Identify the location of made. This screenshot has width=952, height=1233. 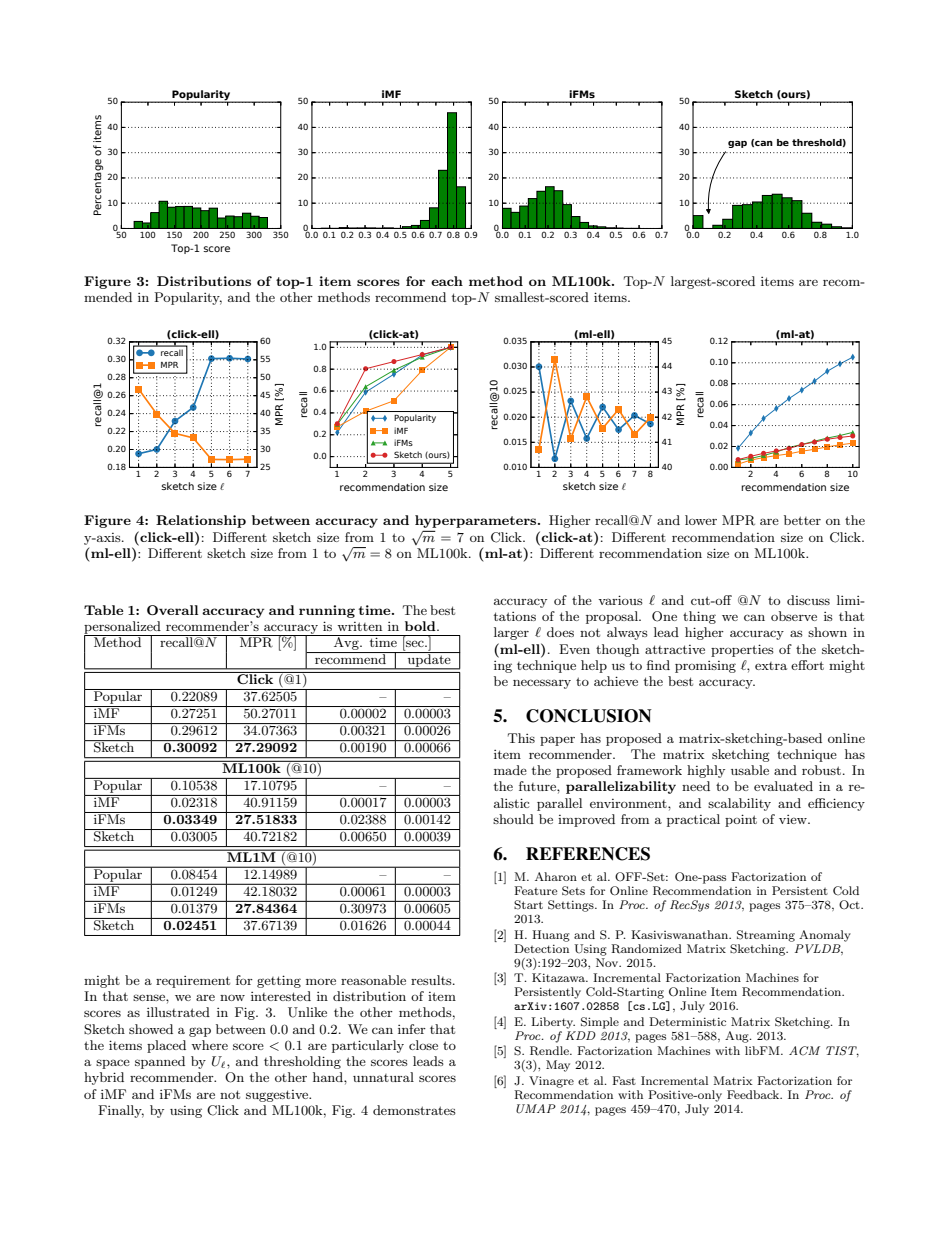
(510, 770).
